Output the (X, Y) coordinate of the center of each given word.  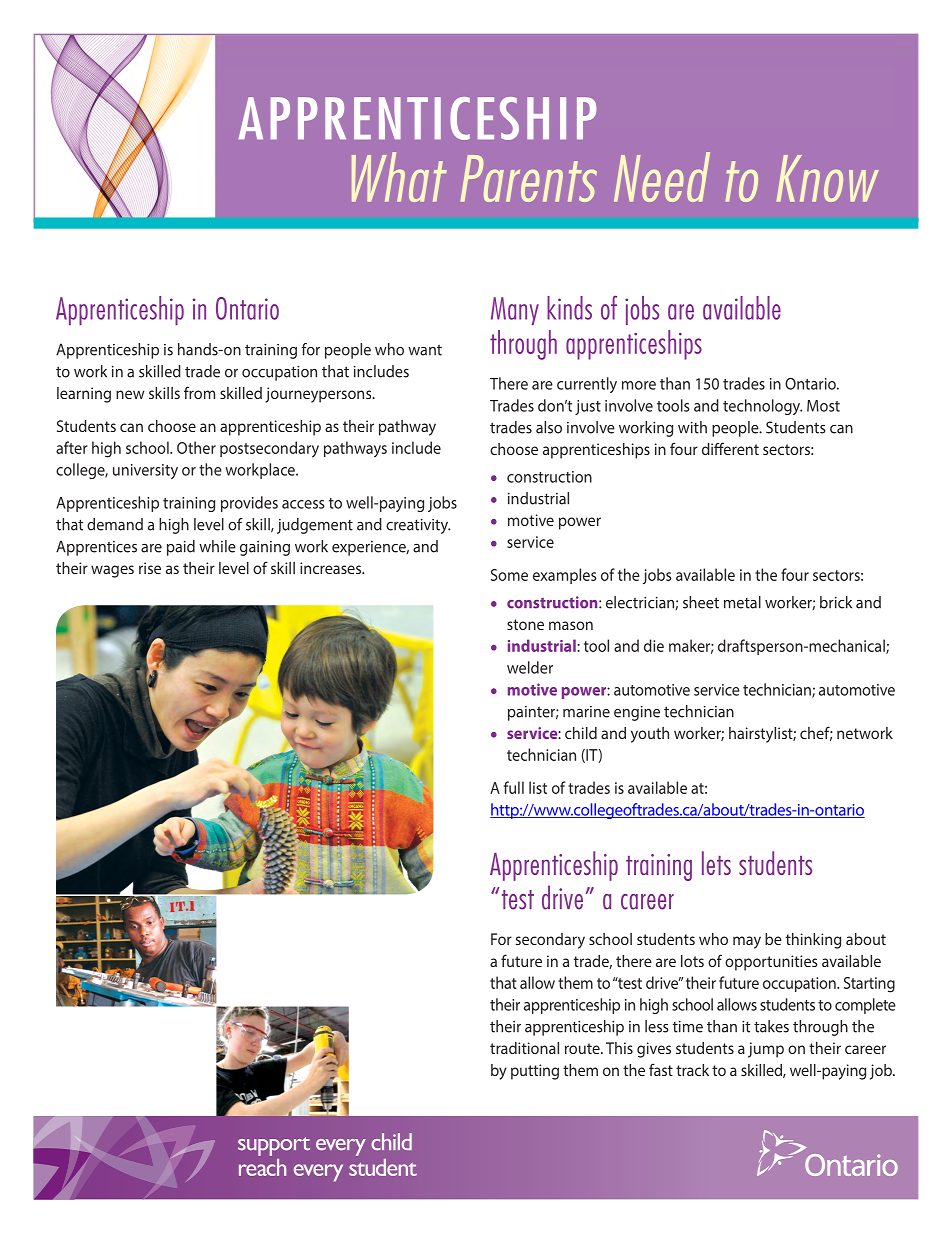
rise (150, 568)
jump (766, 1050)
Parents (529, 178)
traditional (524, 1048)
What (399, 177)
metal (742, 602)
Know (828, 178)
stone (525, 624)
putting (535, 1072)
